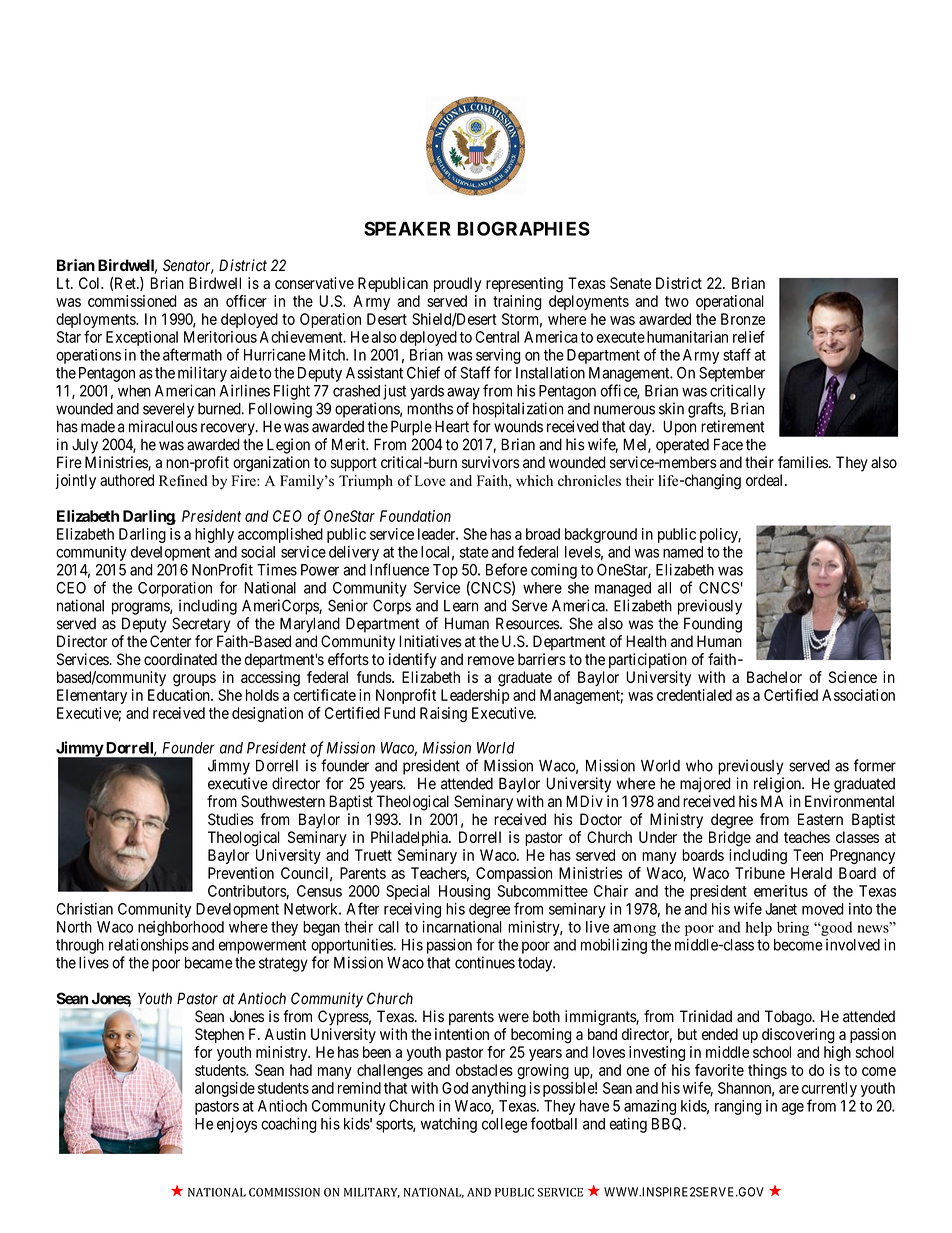 This screenshot has height=1233, width=952. What do you see at coordinates (743, 319) in the screenshot?
I see `Bronze` at bounding box center [743, 319].
